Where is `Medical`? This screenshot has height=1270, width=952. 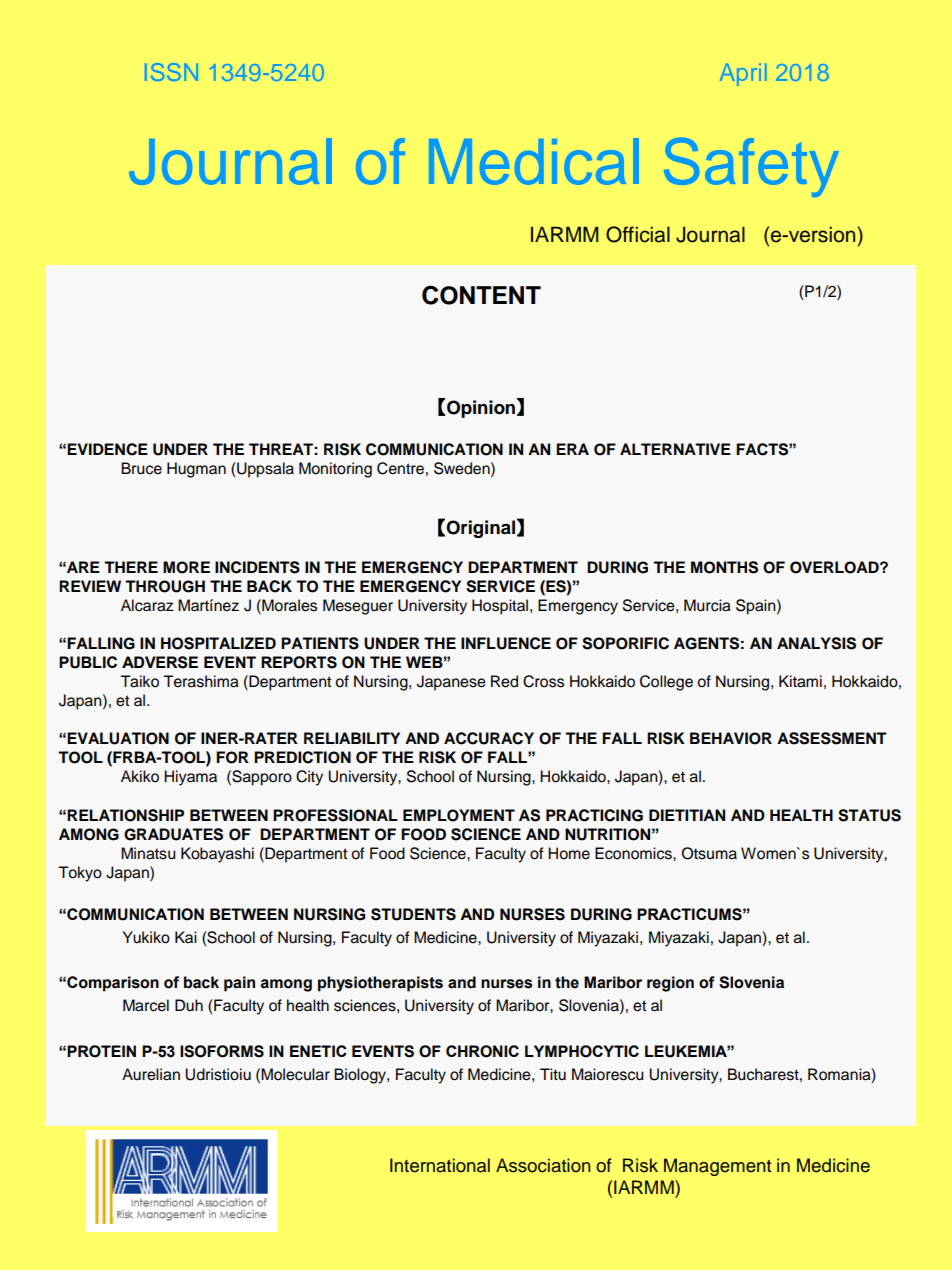 Medical is located at coordinates (534, 161).
